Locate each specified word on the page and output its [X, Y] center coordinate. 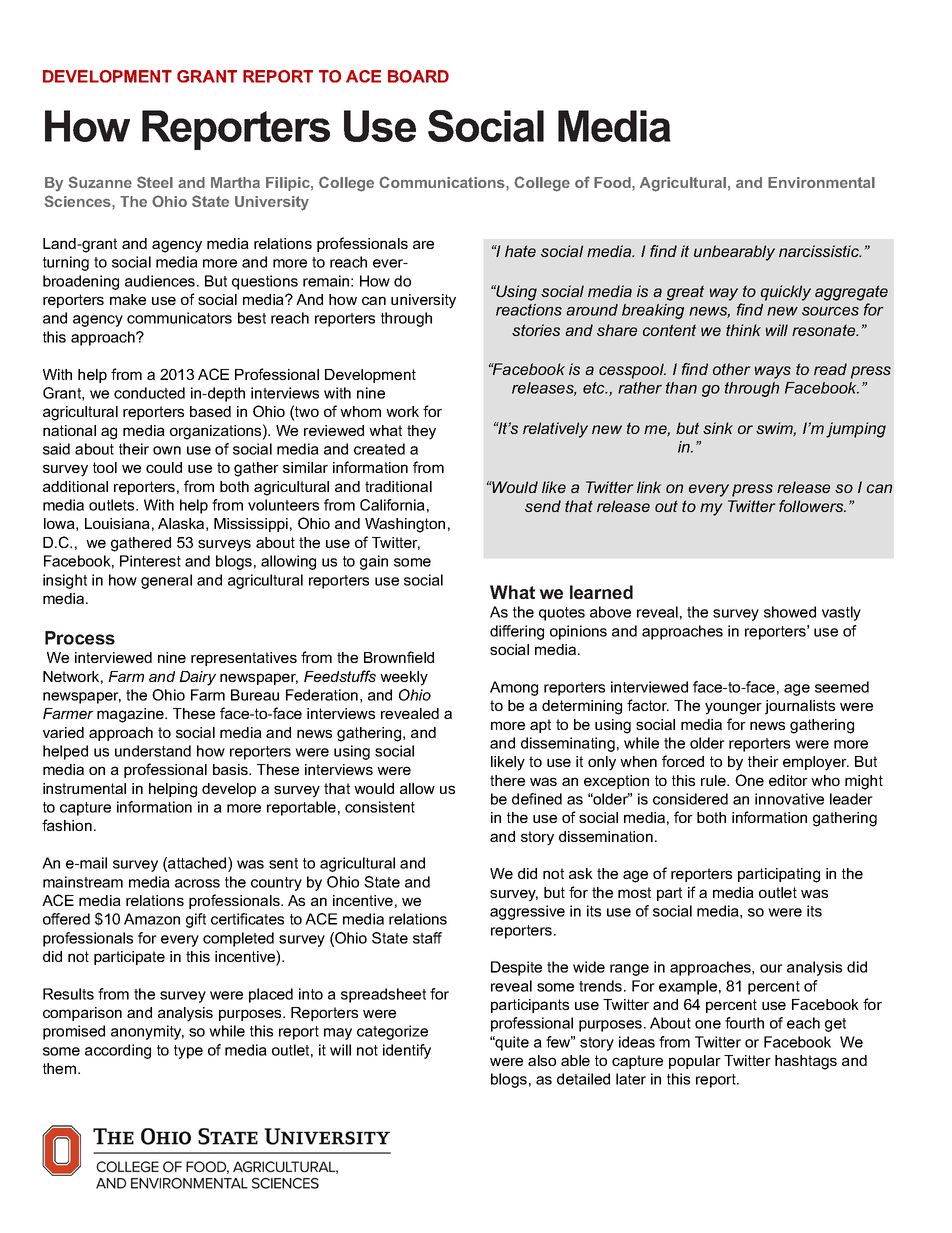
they [421, 432]
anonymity [147, 1032]
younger [733, 708]
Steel [155, 182]
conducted [149, 393]
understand [153, 751]
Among [514, 688]
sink [718, 428]
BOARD [418, 76]
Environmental [821, 182]
